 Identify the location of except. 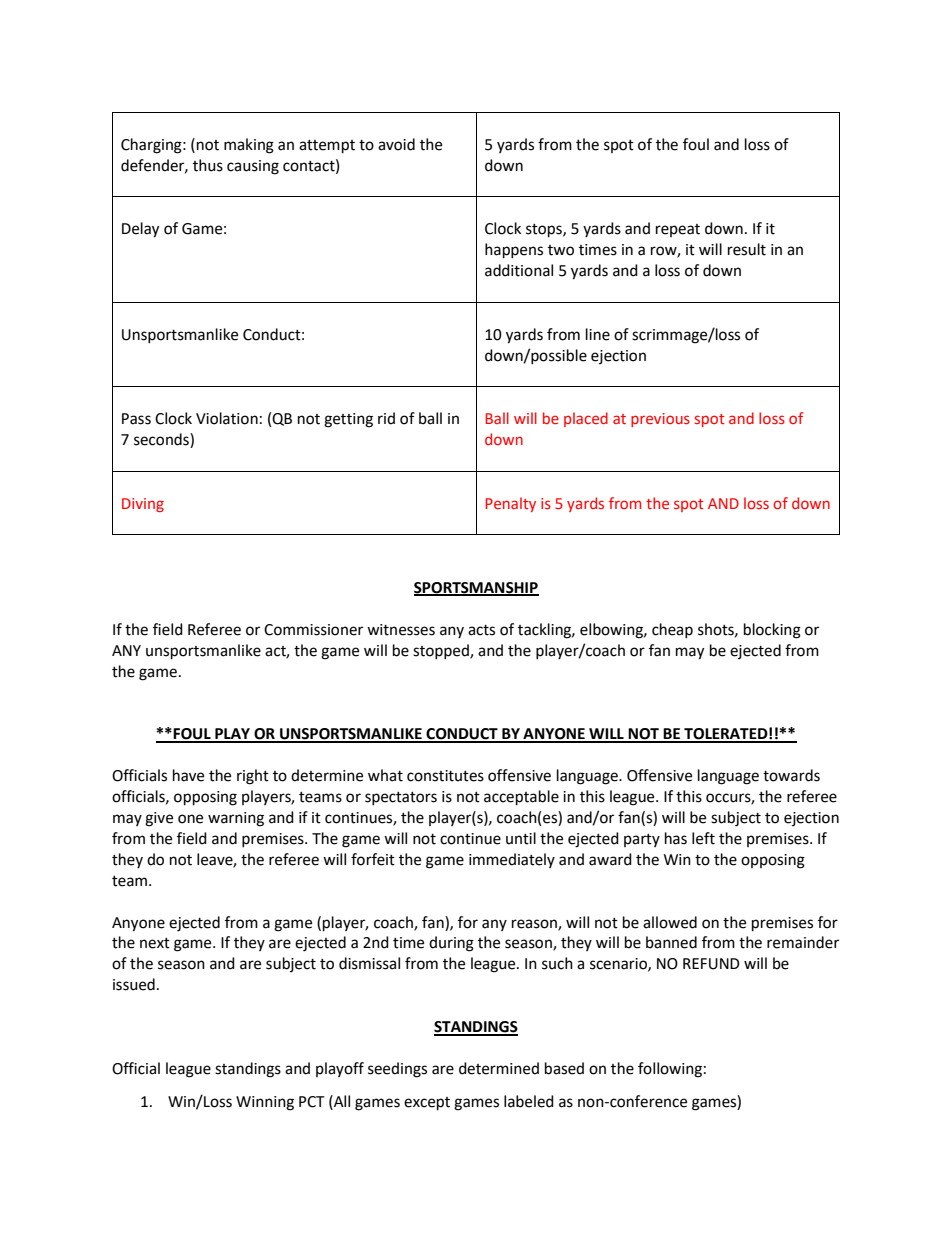
(427, 1104).
